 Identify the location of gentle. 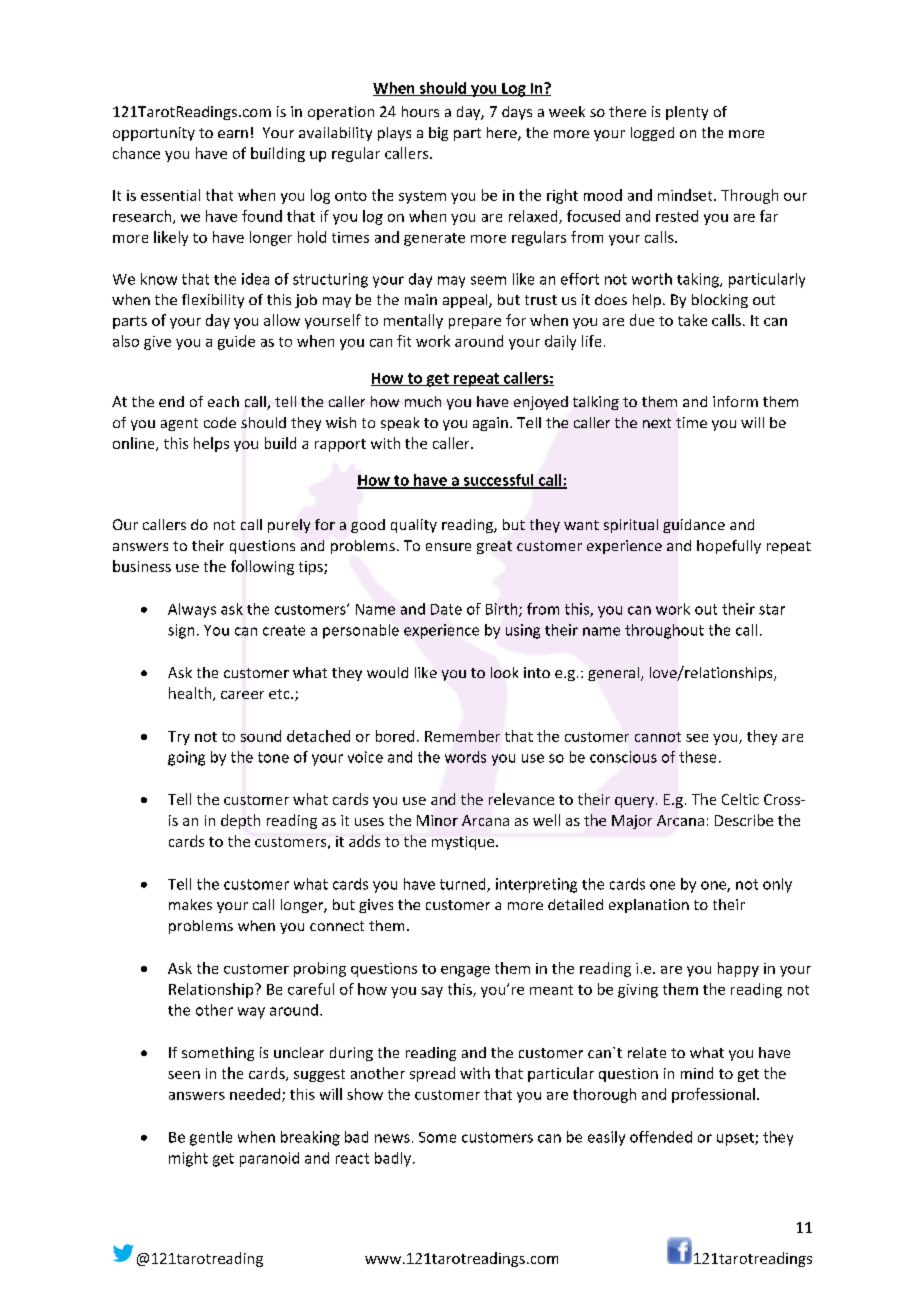
(211, 1138).
